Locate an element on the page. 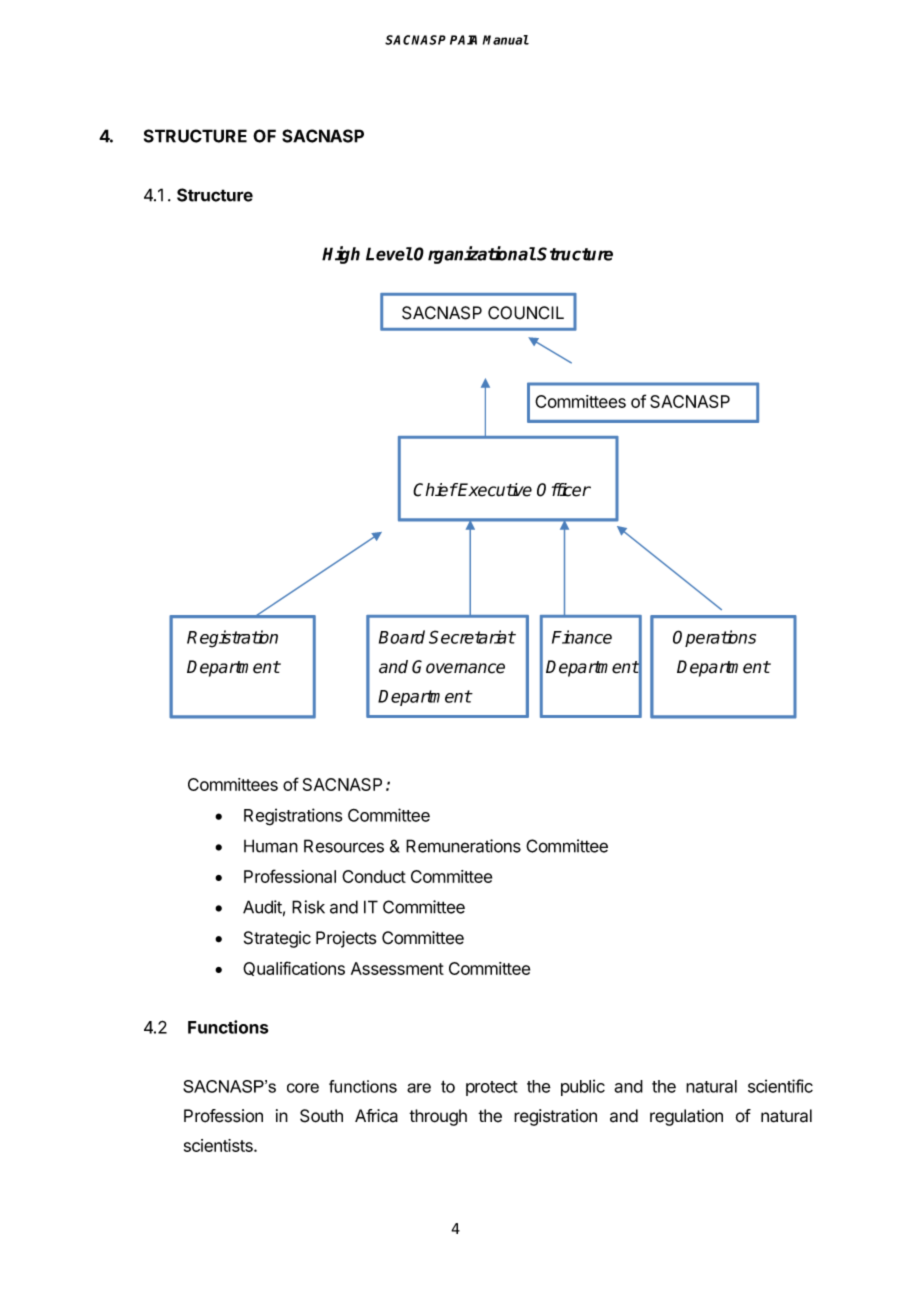  Governance is located at coordinates (458, 667).
